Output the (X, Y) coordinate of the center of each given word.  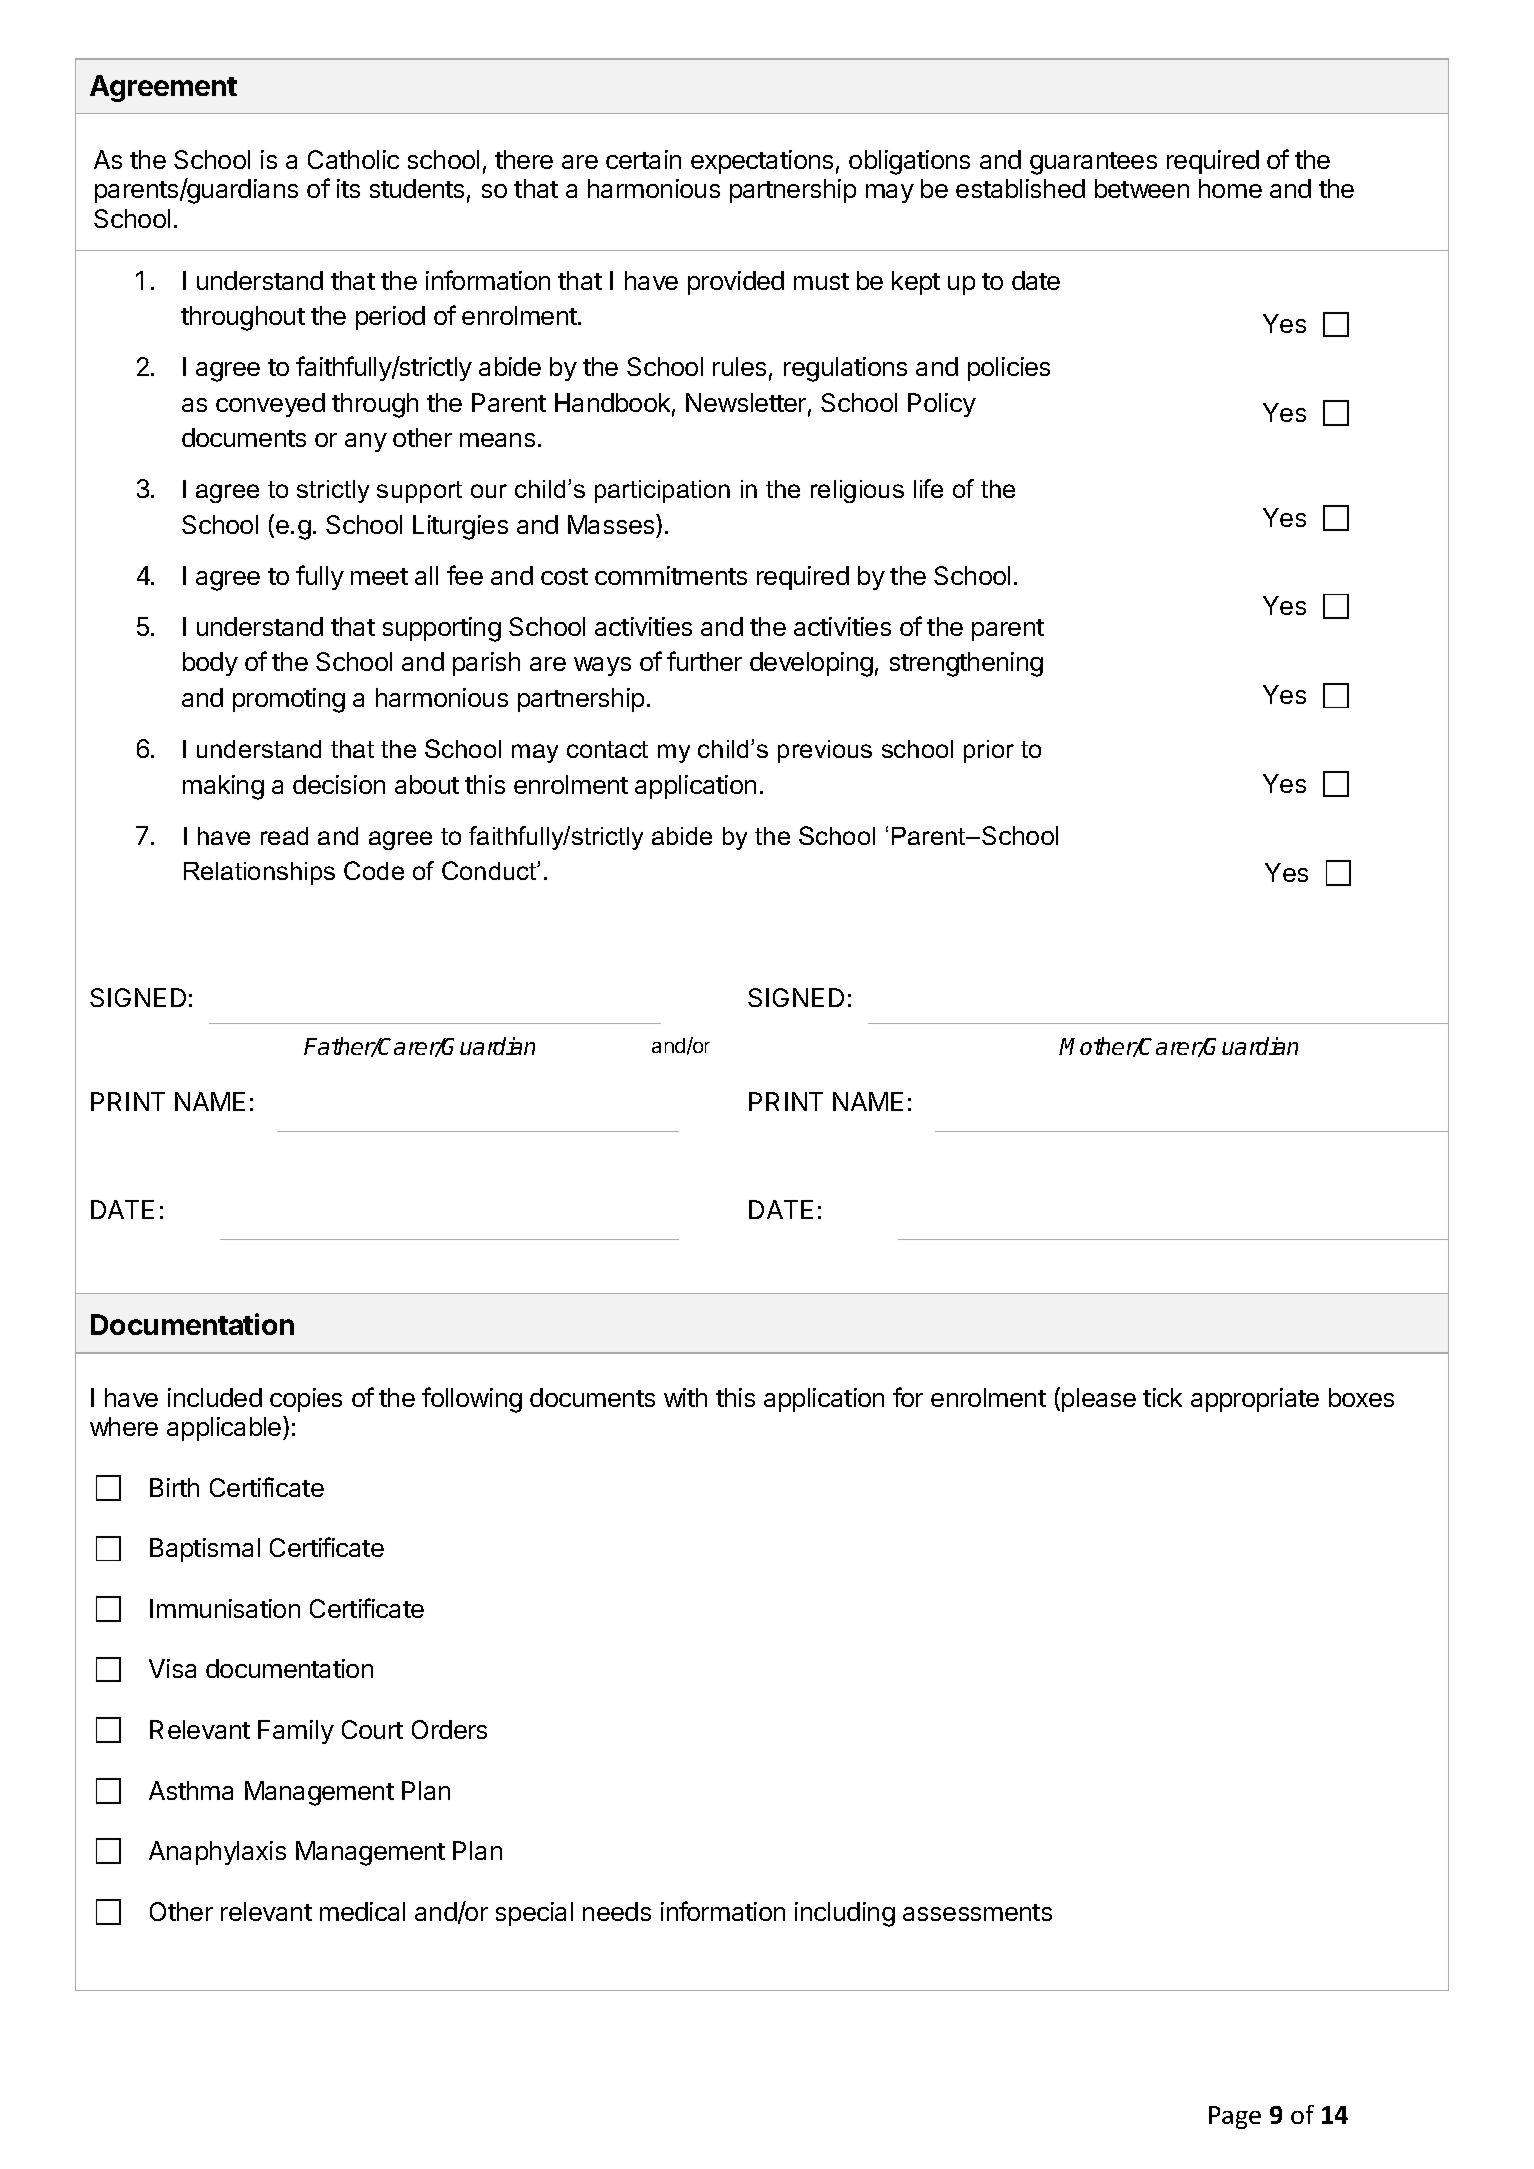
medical (362, 1911)
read (284, 836)
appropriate (1255, 1400)
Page (1235, 2117)
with (685, 1397)
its (348, 188)
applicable (225, 1428)
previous (825, 751)
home (1230, 188)
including (845, 1914)
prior (989, 751)
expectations (762, 162)
